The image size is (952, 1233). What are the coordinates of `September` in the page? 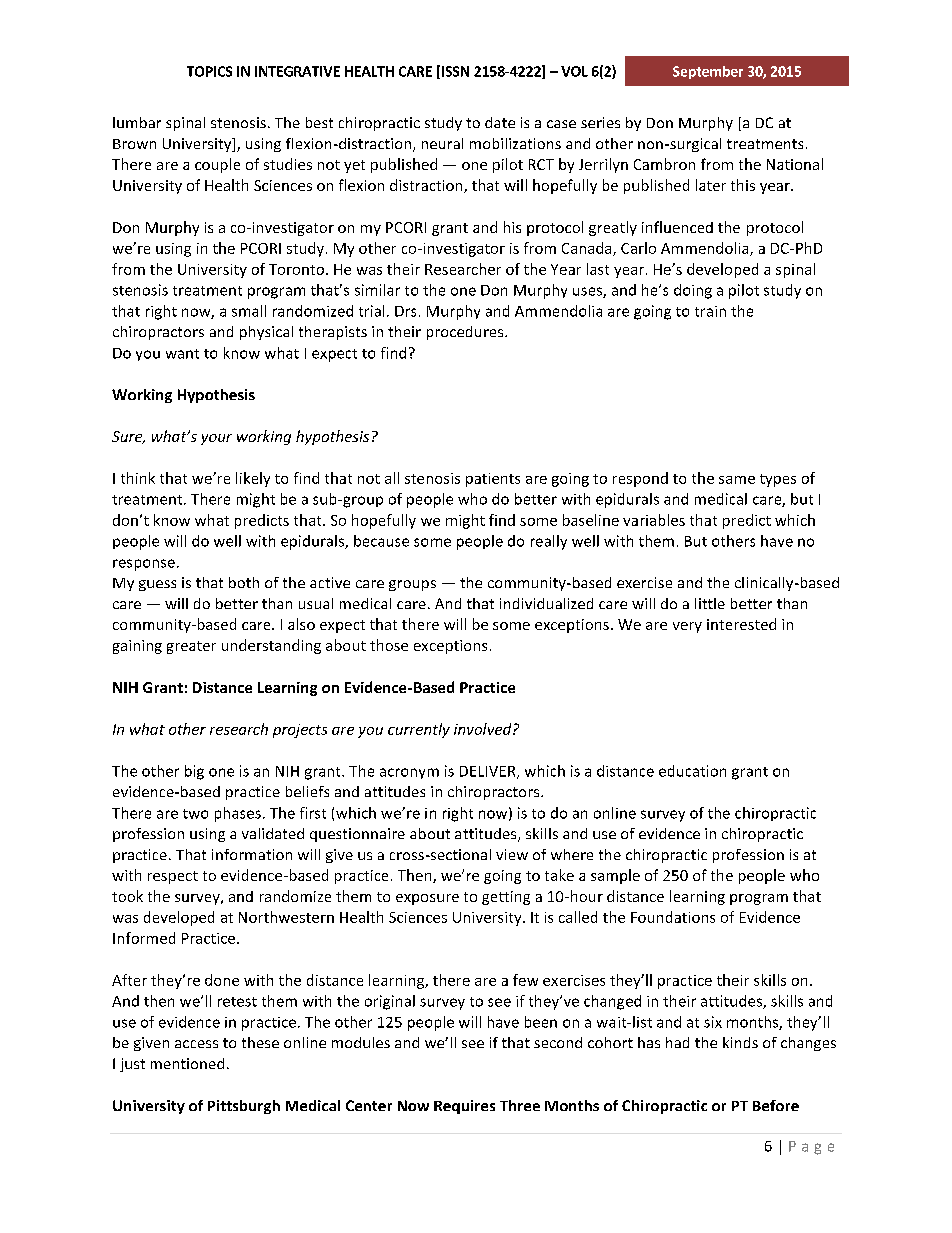 It's located at (708, 72).
